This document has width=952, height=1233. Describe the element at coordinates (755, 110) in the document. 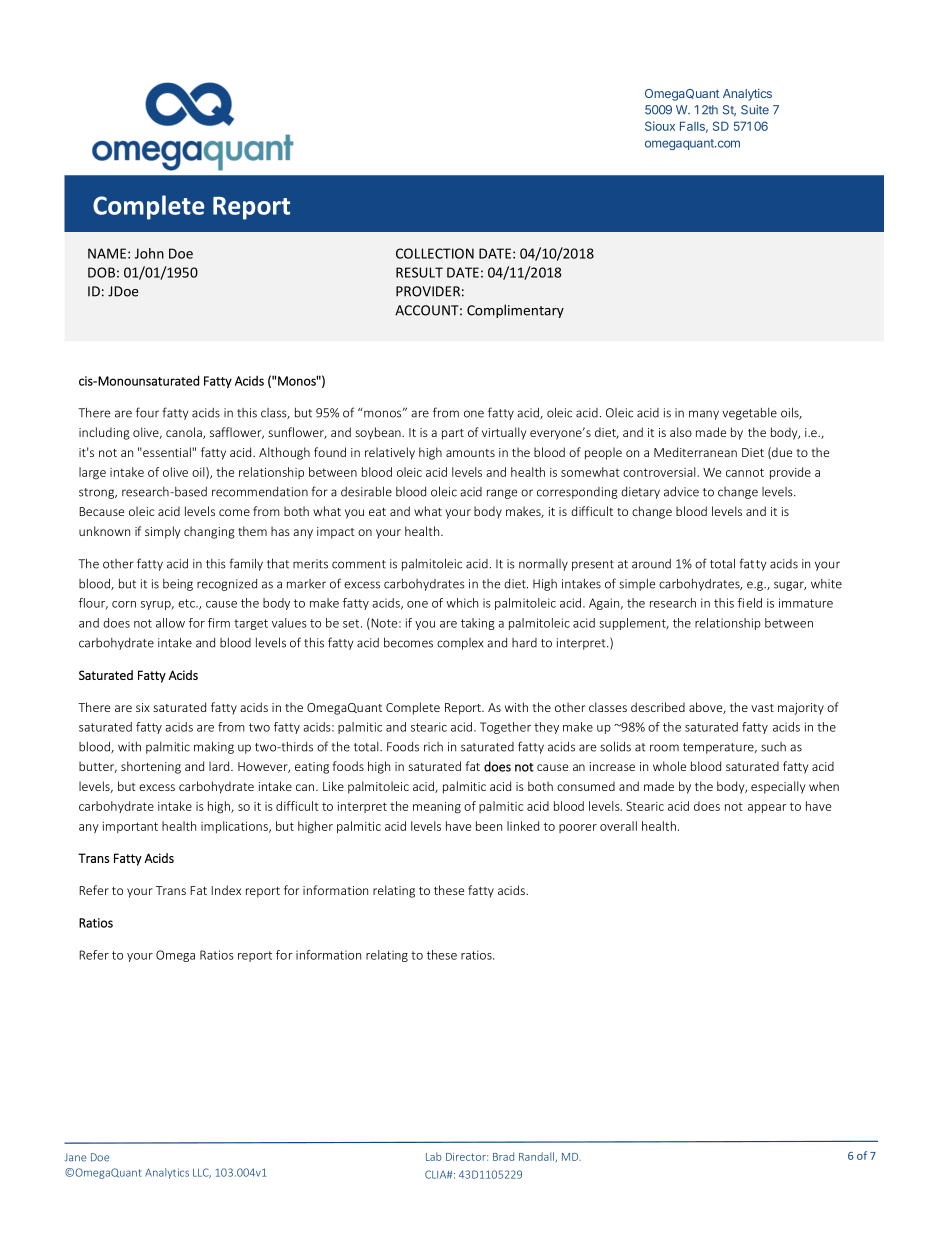

I see `Suite` at that location.
